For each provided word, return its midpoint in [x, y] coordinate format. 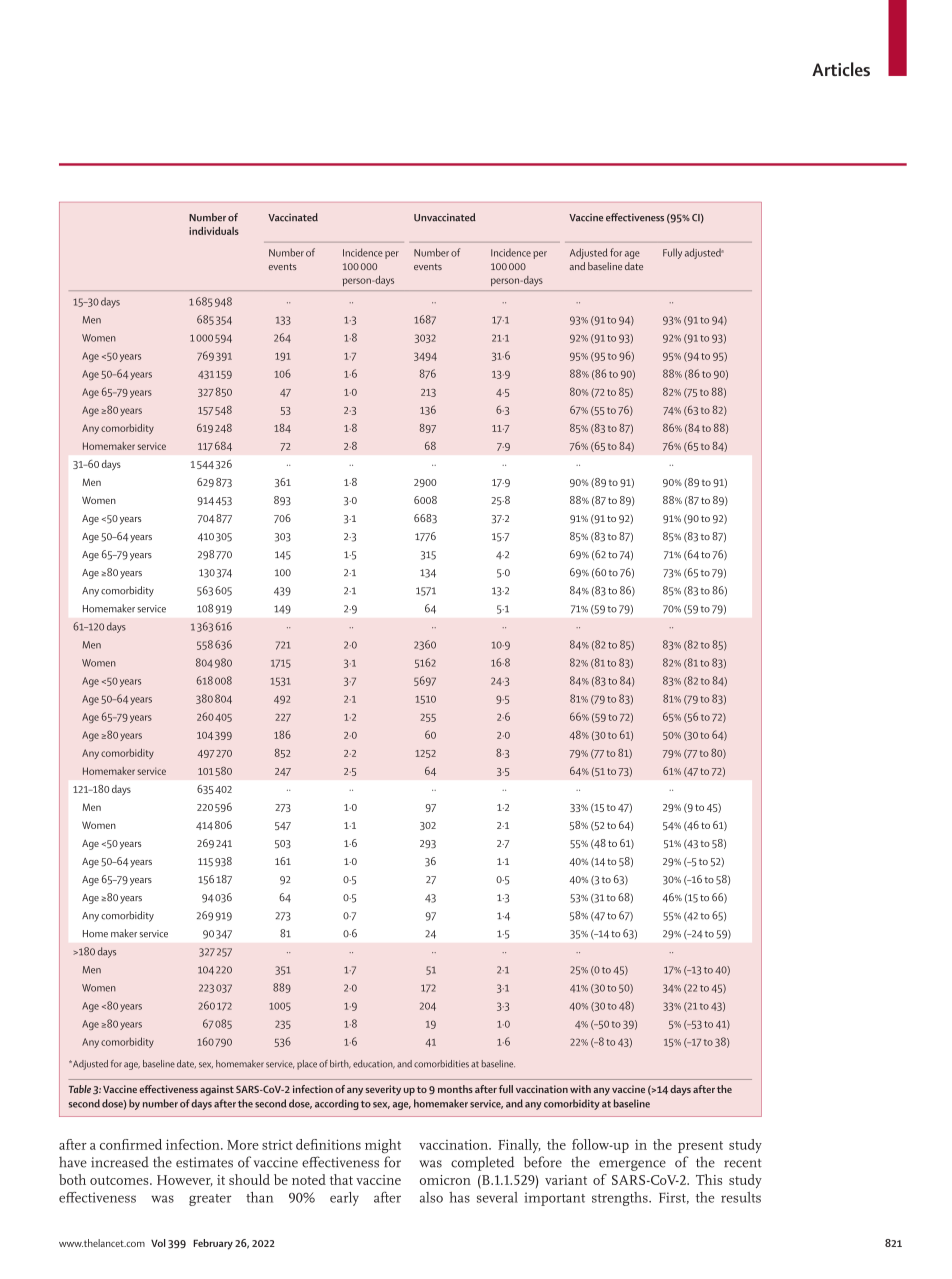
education [374, 1064]
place [307, 1065]
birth [340, 1064]
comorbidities [441, 1064]
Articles [841, 69]
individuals [214, 231]
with [580, 1089]
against [217, 1090]
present [700, 1147]
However [185, 1181]
